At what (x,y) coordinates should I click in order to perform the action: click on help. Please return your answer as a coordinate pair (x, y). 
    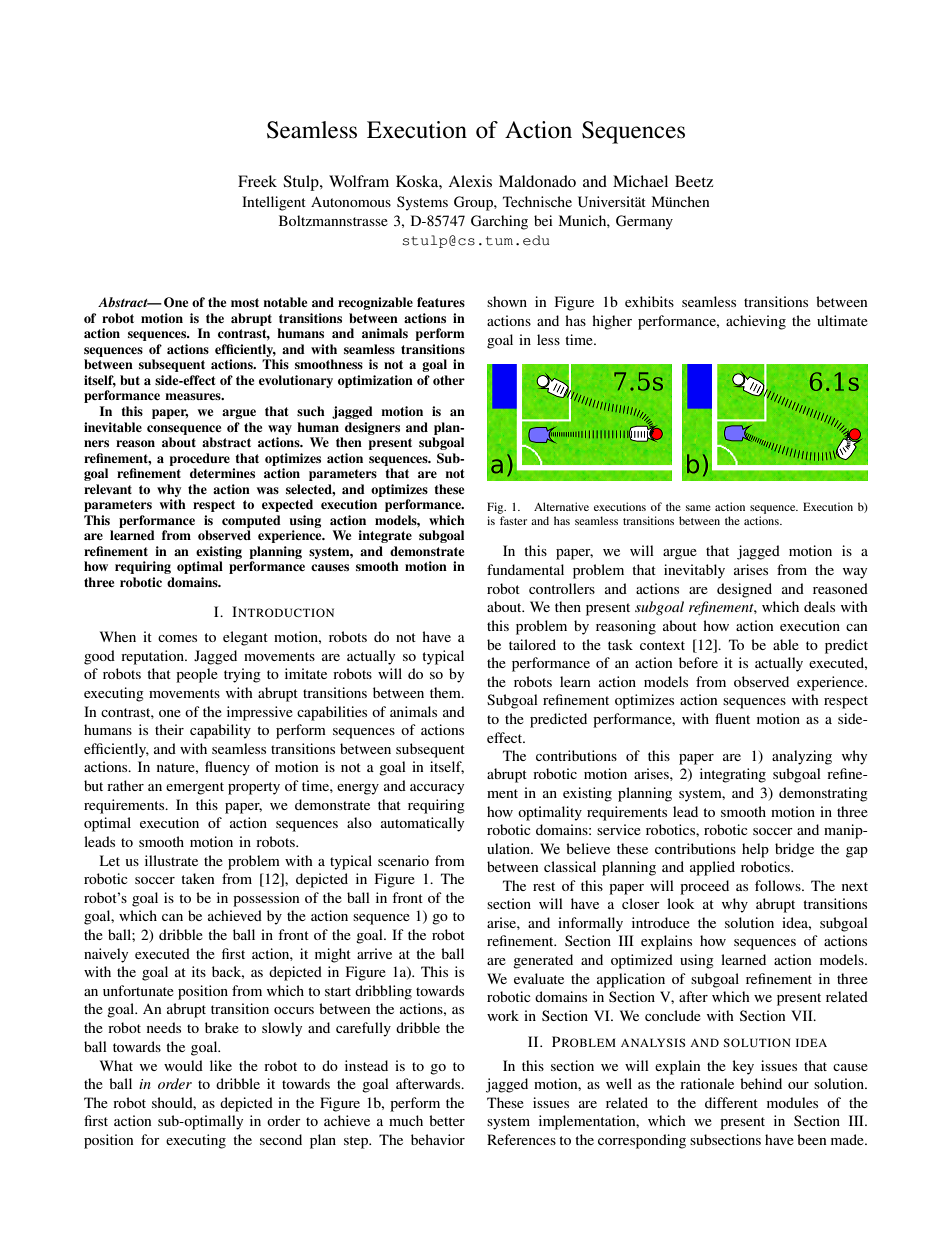
    Looking at the image, I should click on (755, 850).
